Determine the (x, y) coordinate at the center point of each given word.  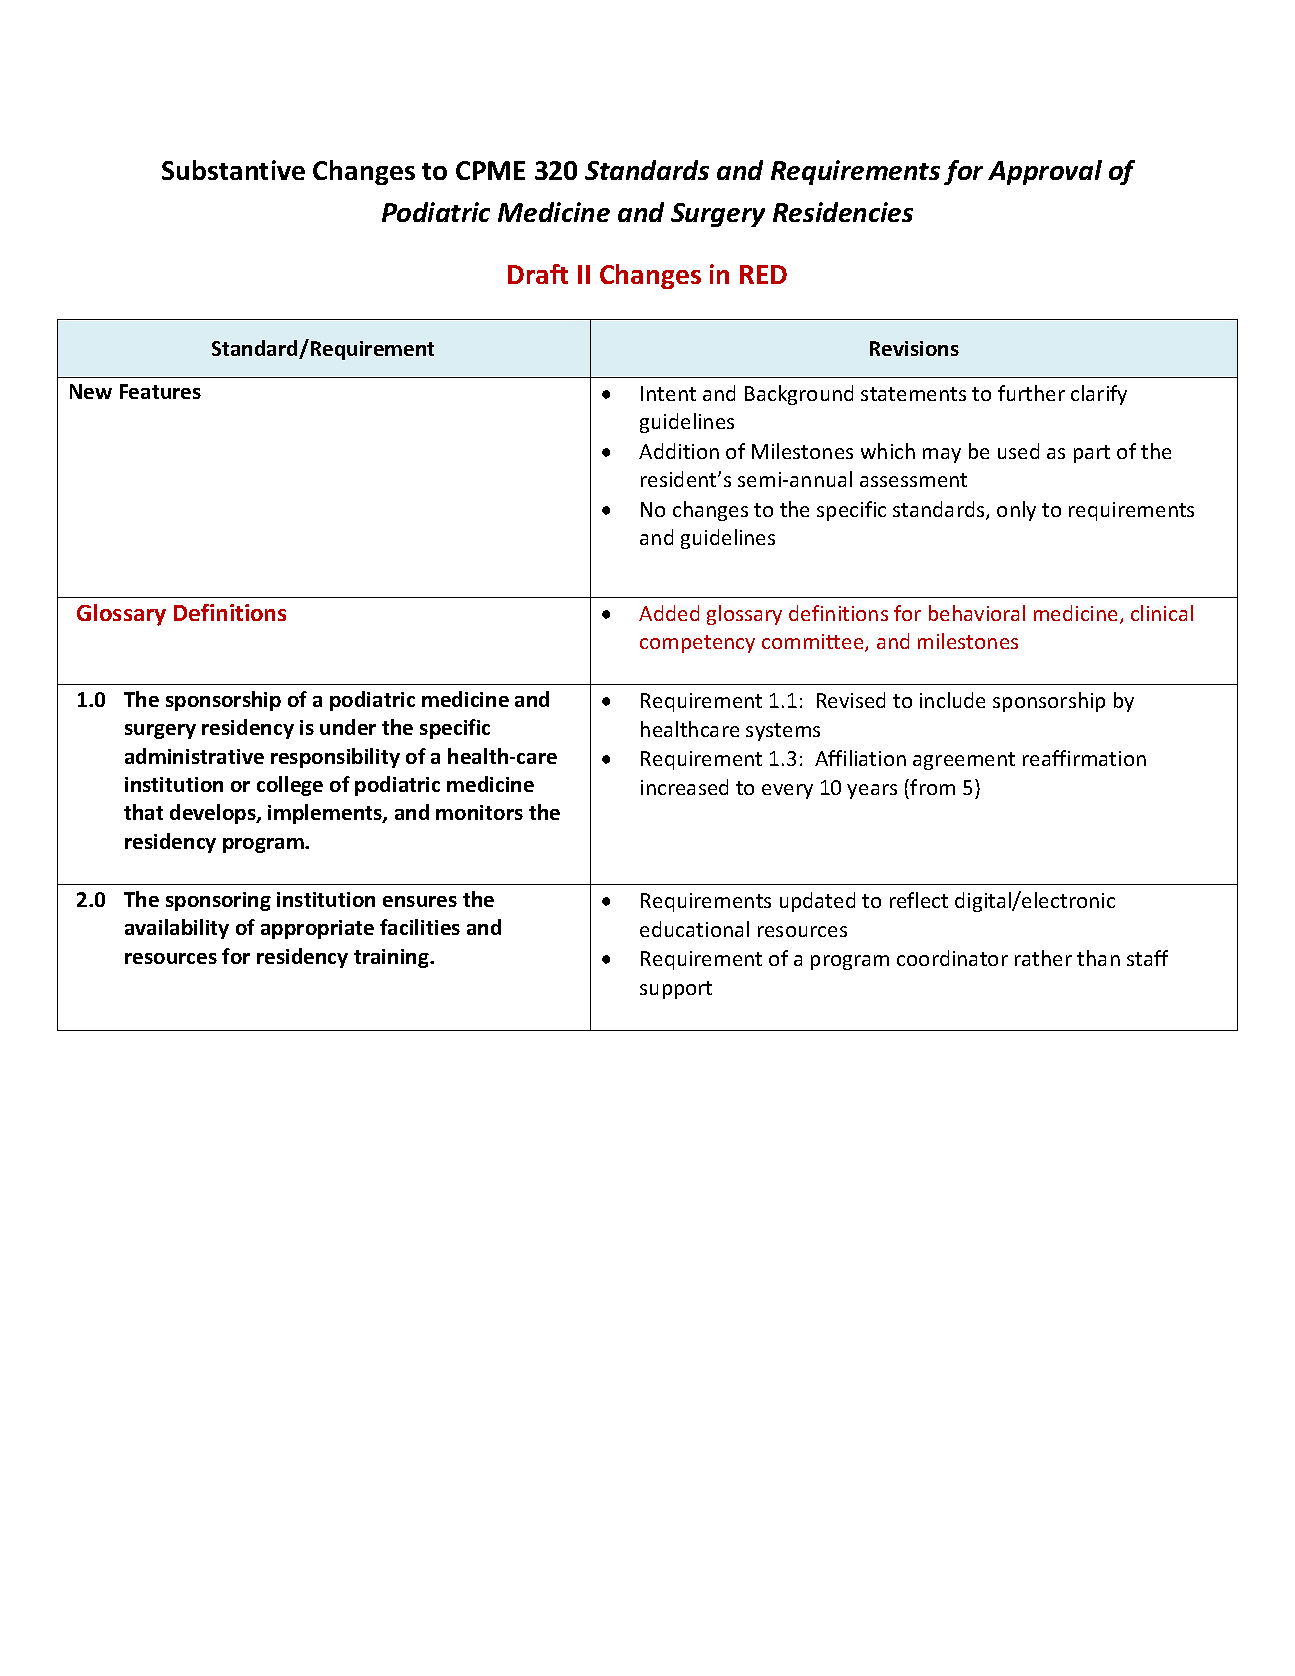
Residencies (843, 212)
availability (177, 929)
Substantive (233, 170)
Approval (1045, 172)
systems (783, 732)
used (1018, 451)
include (952, 700)
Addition (679, 451)
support (676, 990)
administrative (194, 756)
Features (160, 391)
